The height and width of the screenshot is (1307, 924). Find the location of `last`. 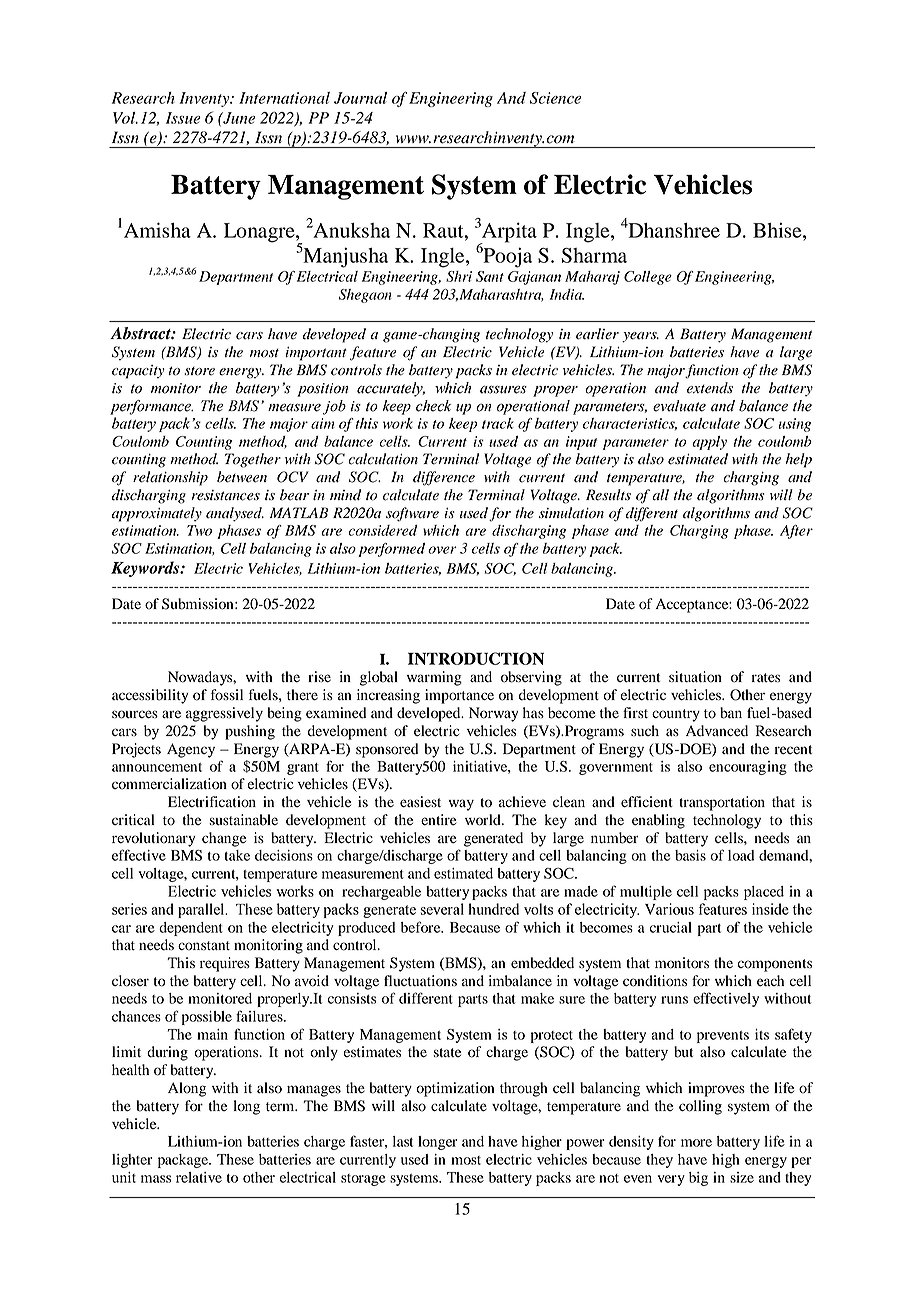

last is located at coordinates (403, 1141).
